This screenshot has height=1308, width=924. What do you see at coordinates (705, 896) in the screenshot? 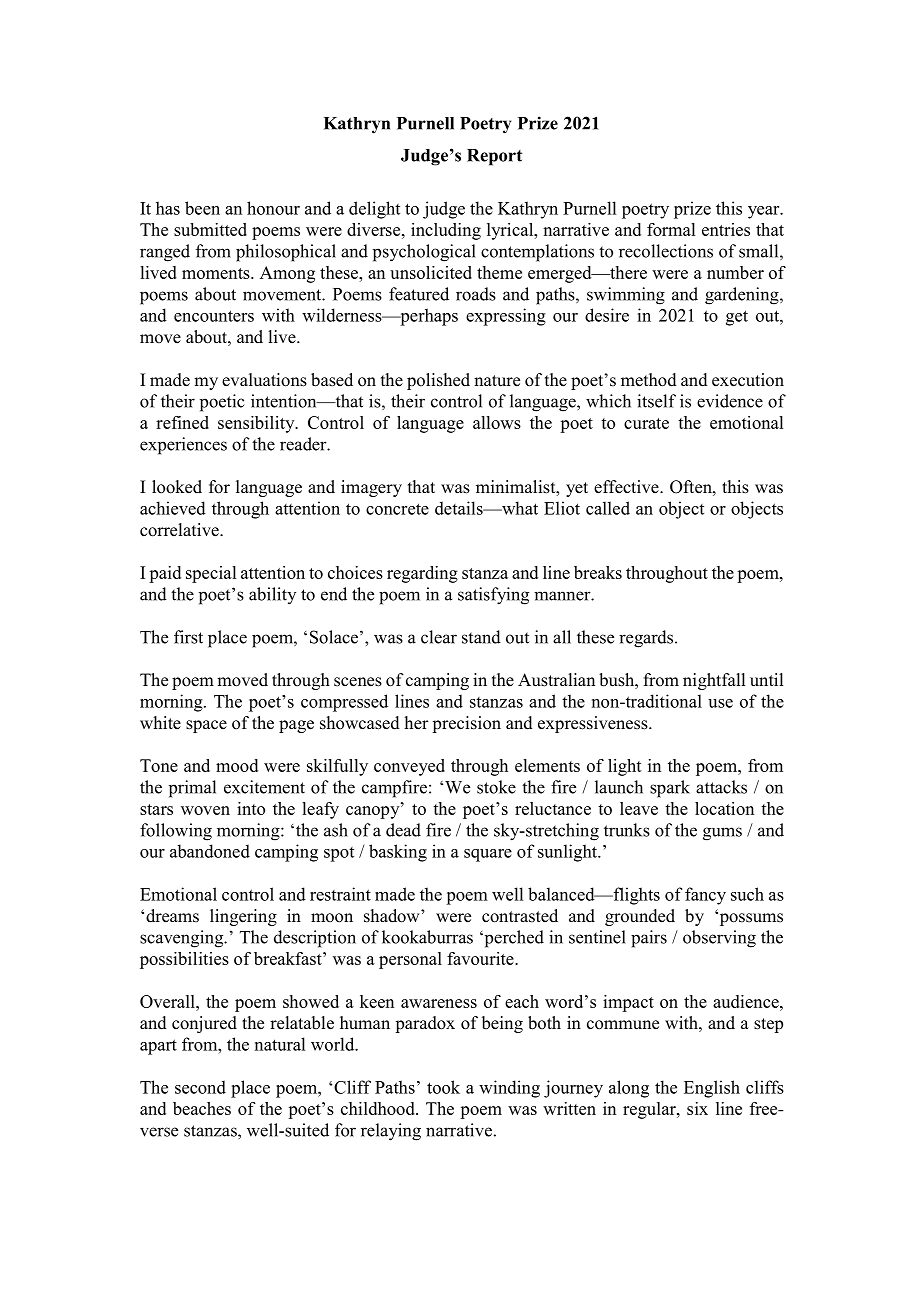
I see `fancy` at bounding box center [705, 896].
